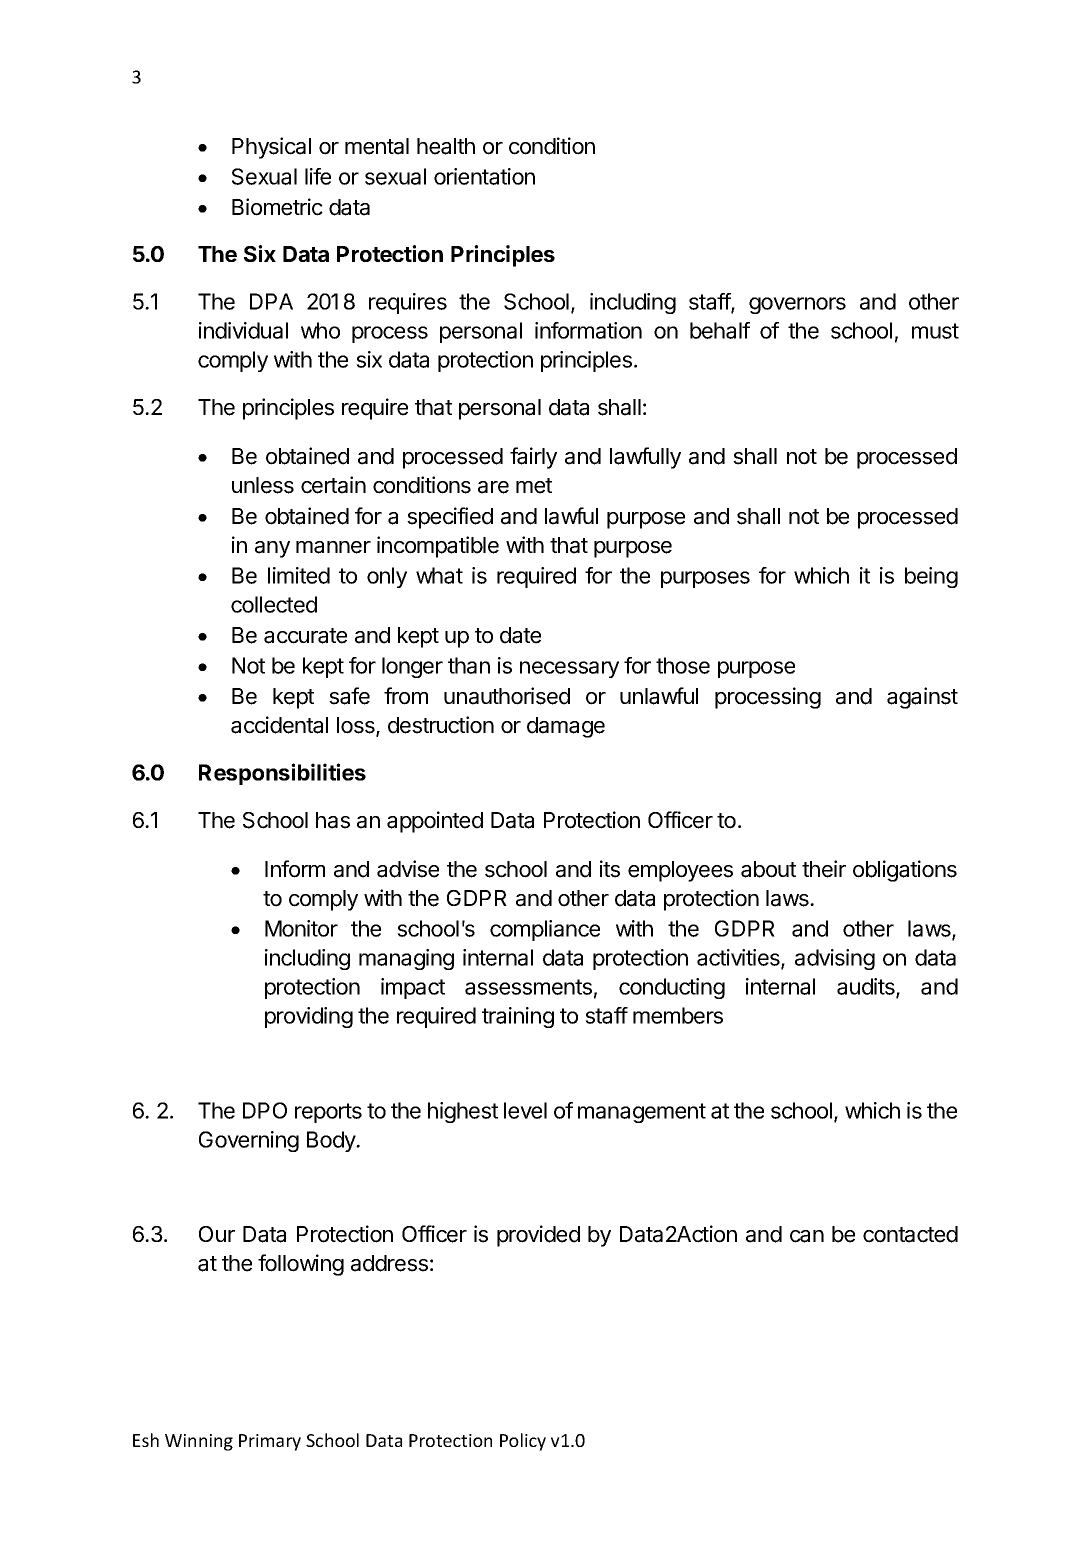 The height and width of the screenshot is (1542, 1090). What do you see at coordinates (807, 1236) in the screenshot?
I see `can` at bounding box center [807, 1236].
